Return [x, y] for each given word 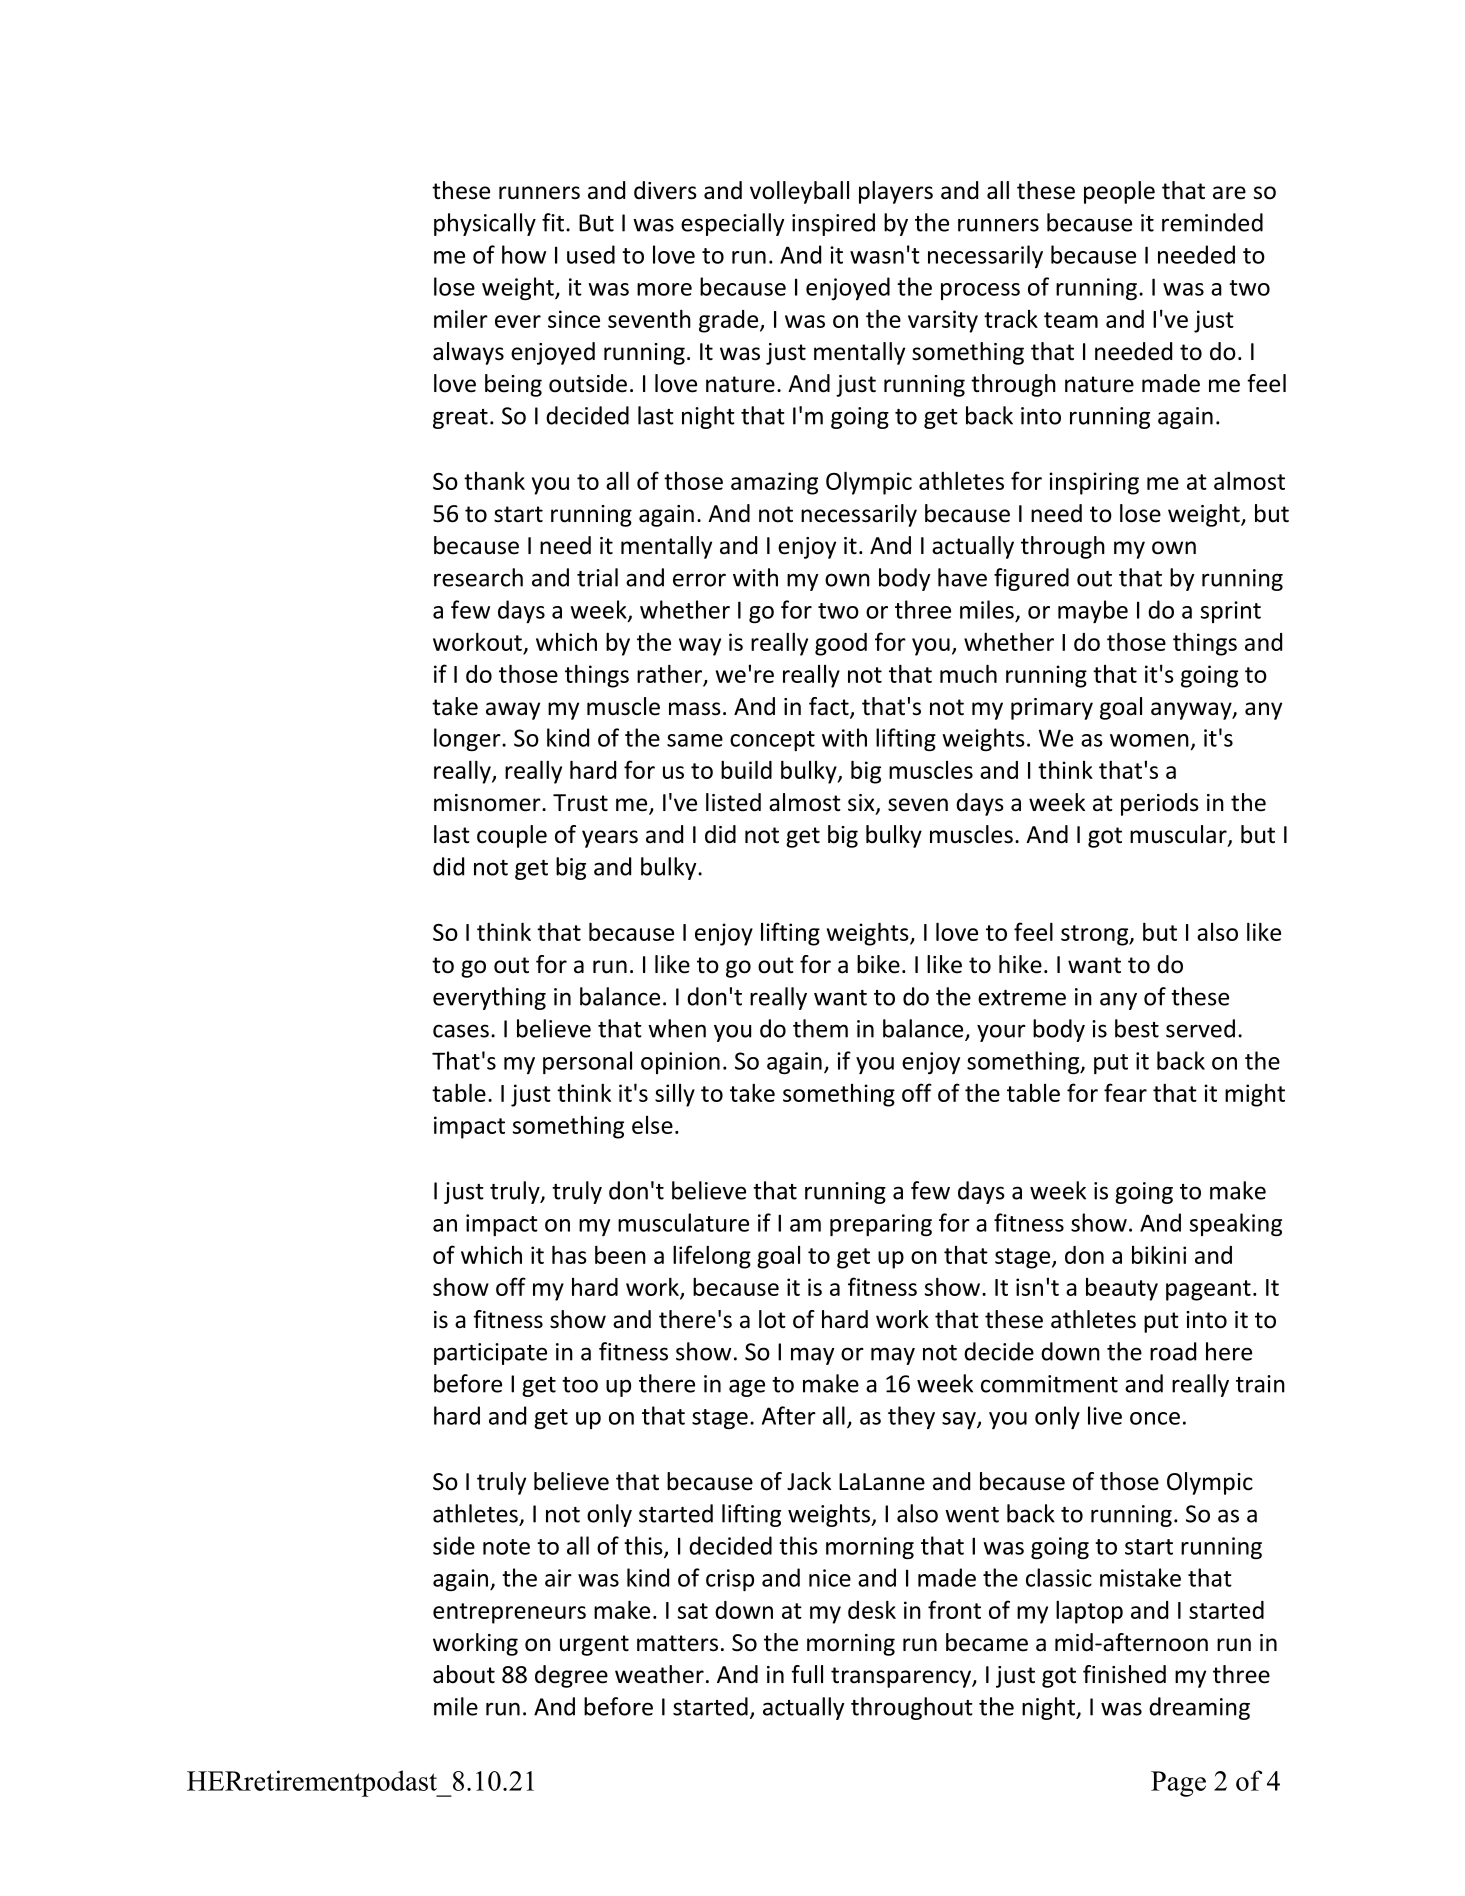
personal [587, 1062]
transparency [902, 1677]
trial [597, 577]
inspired [833, 224]
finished [1124, 1674]
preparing [881, 1225]
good [841, 644]
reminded [1212, 222]
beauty [1122, 1289]
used [591, 254]
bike [878, 964]
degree [571, 1676]
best [1137, 1028]
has [569, 1254]
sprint [1231, 612]
